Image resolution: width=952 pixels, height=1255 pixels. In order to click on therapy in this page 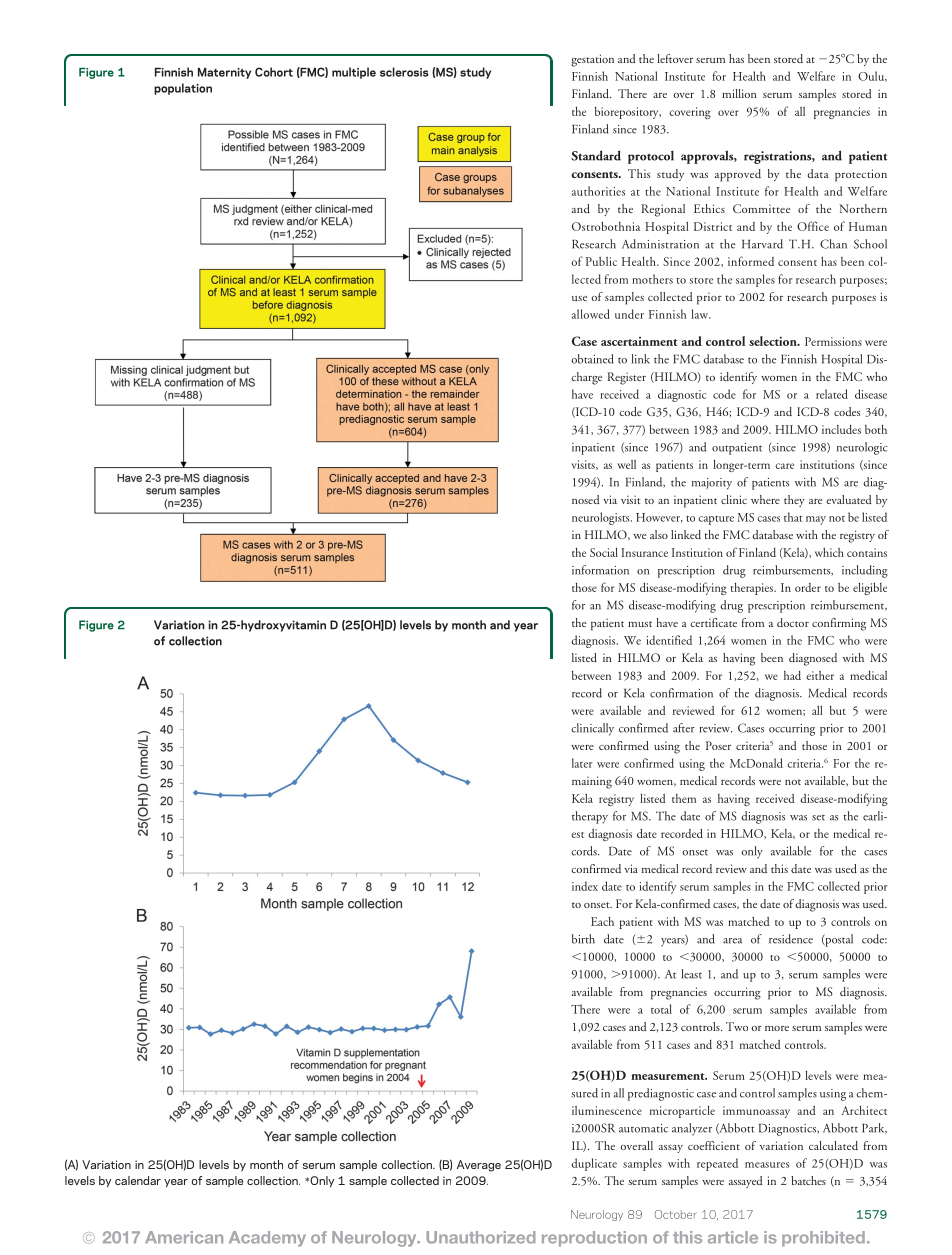, I will do `click(590, 817)`.
